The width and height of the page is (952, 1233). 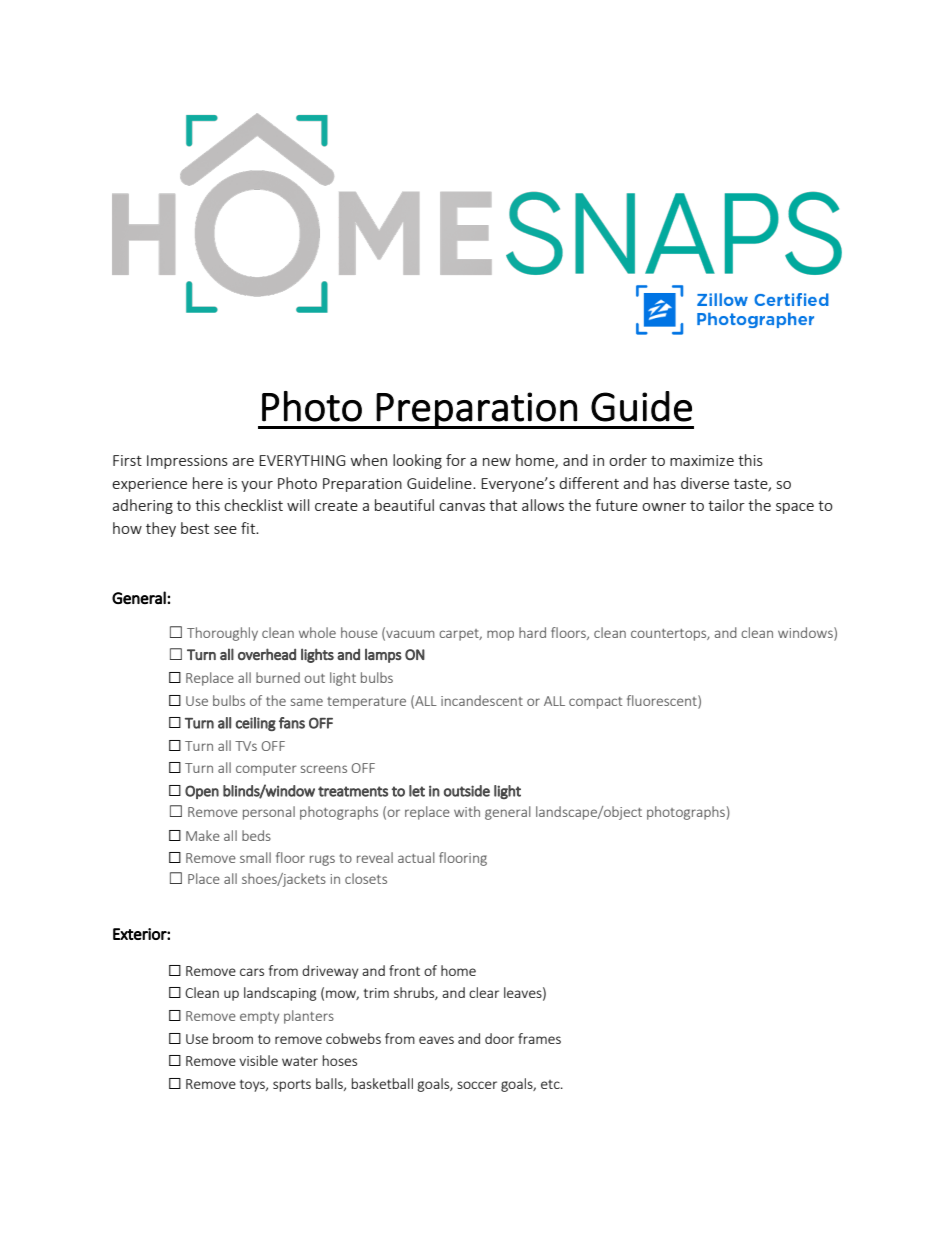 I want to click on soccer, so click(x=477, y=1085).
